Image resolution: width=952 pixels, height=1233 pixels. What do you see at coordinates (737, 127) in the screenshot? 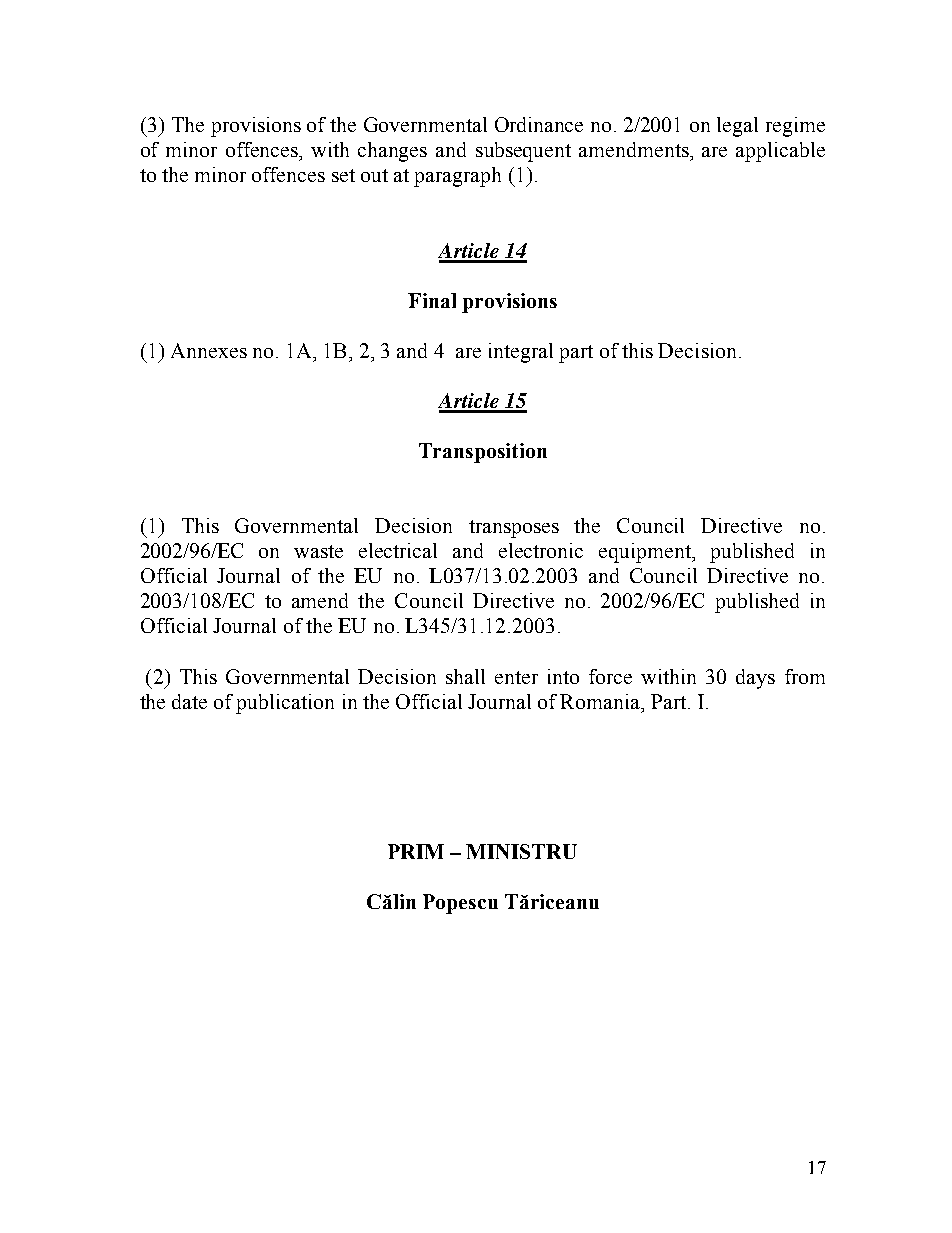
I see `legal` at bounding box center [737, 127].
